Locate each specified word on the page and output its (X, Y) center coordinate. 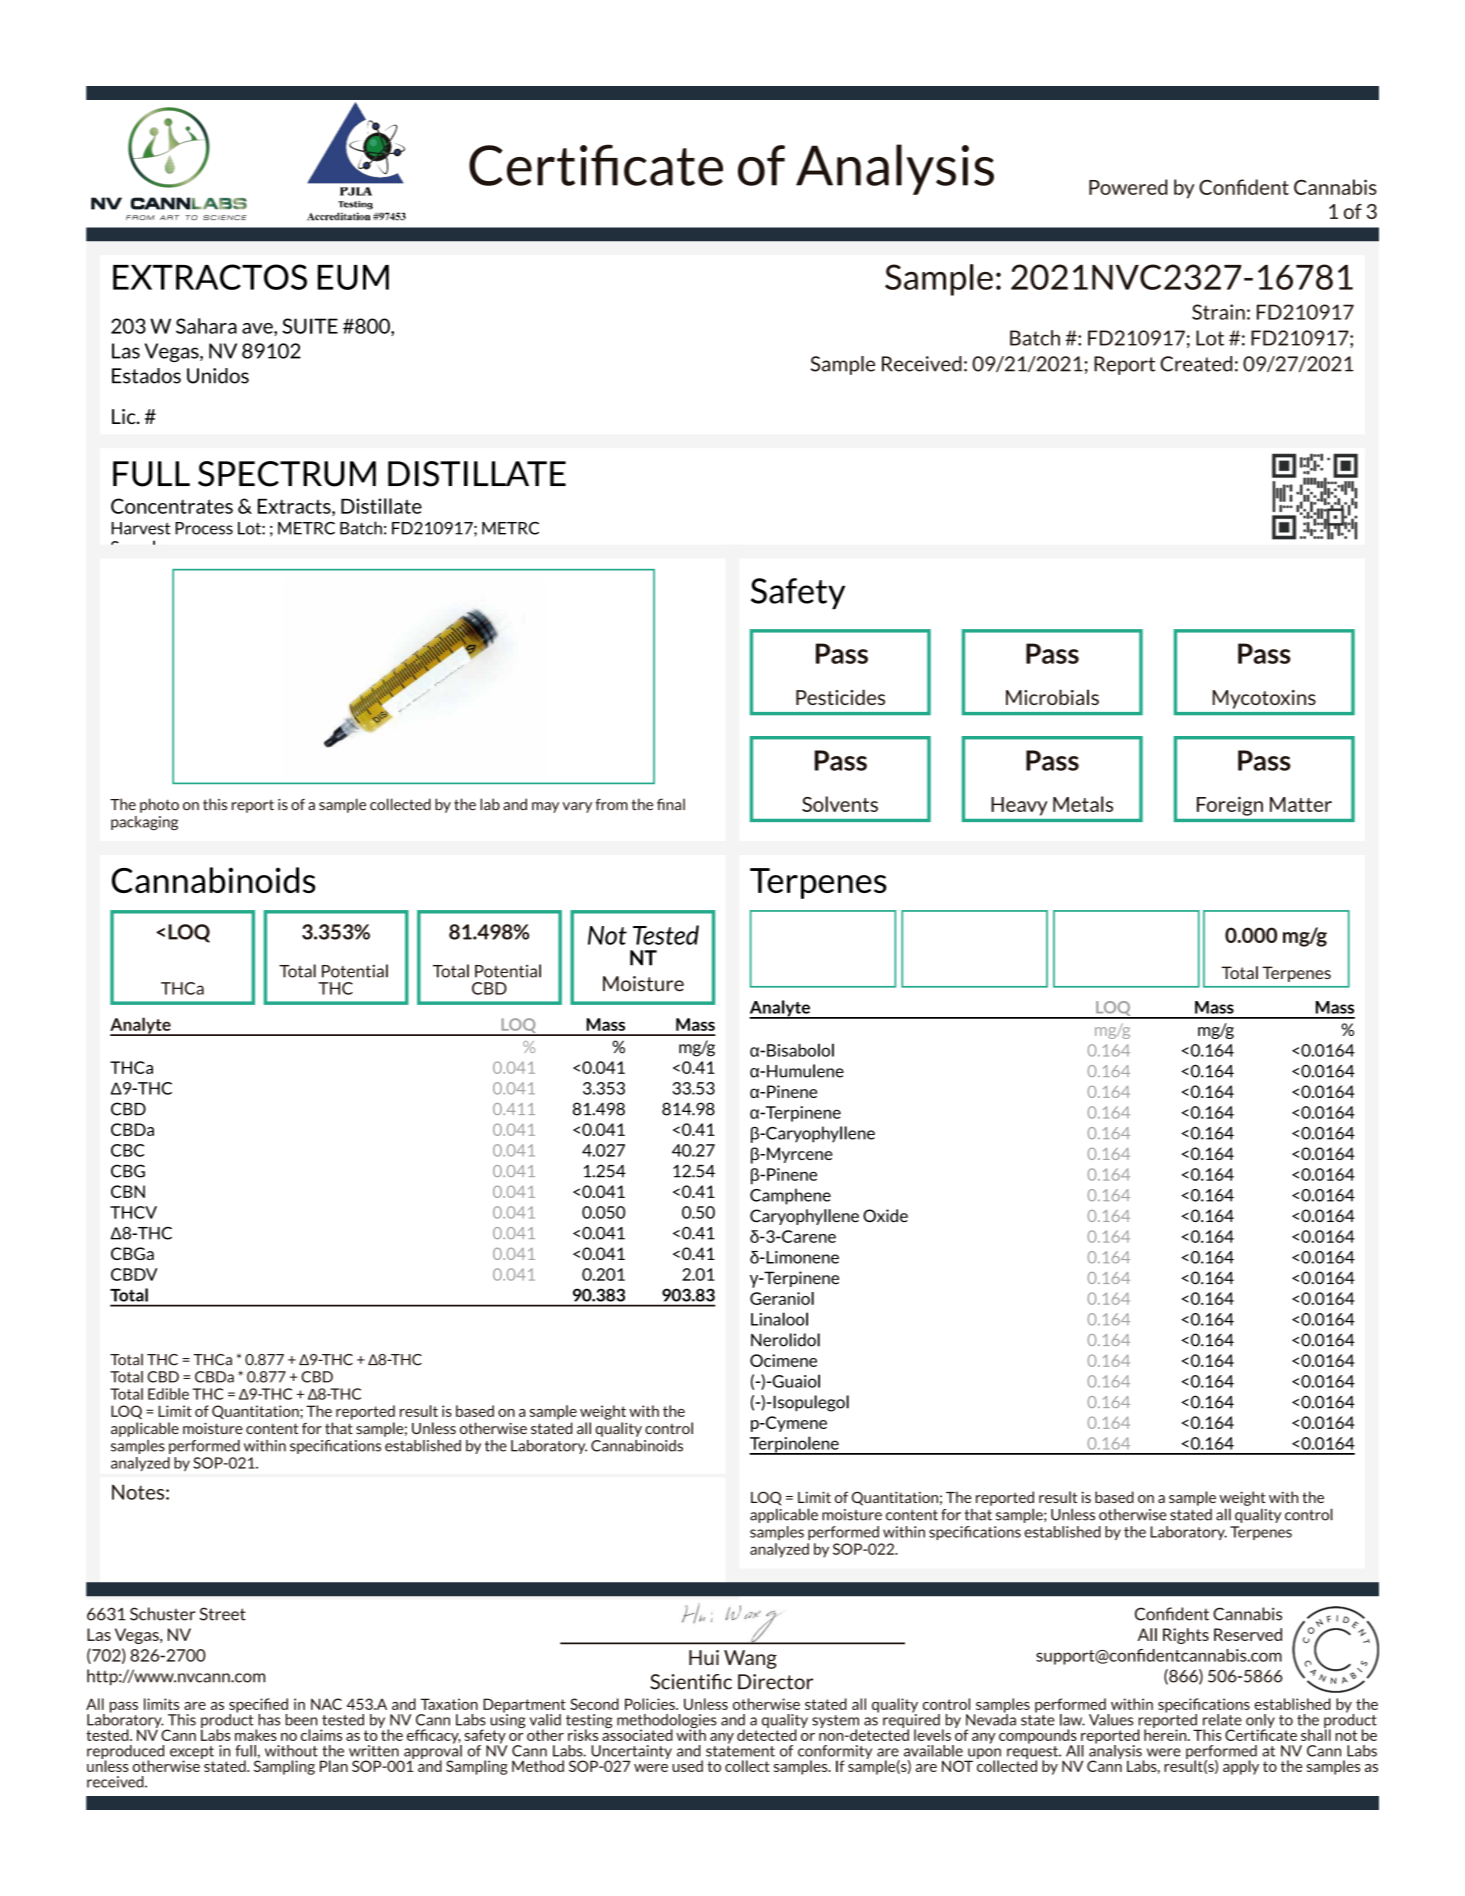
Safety (798, 593)
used (687, 1766)
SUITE (310, 326)
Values (1111, 1720)
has (269, 1720)
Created (1196, 364)
